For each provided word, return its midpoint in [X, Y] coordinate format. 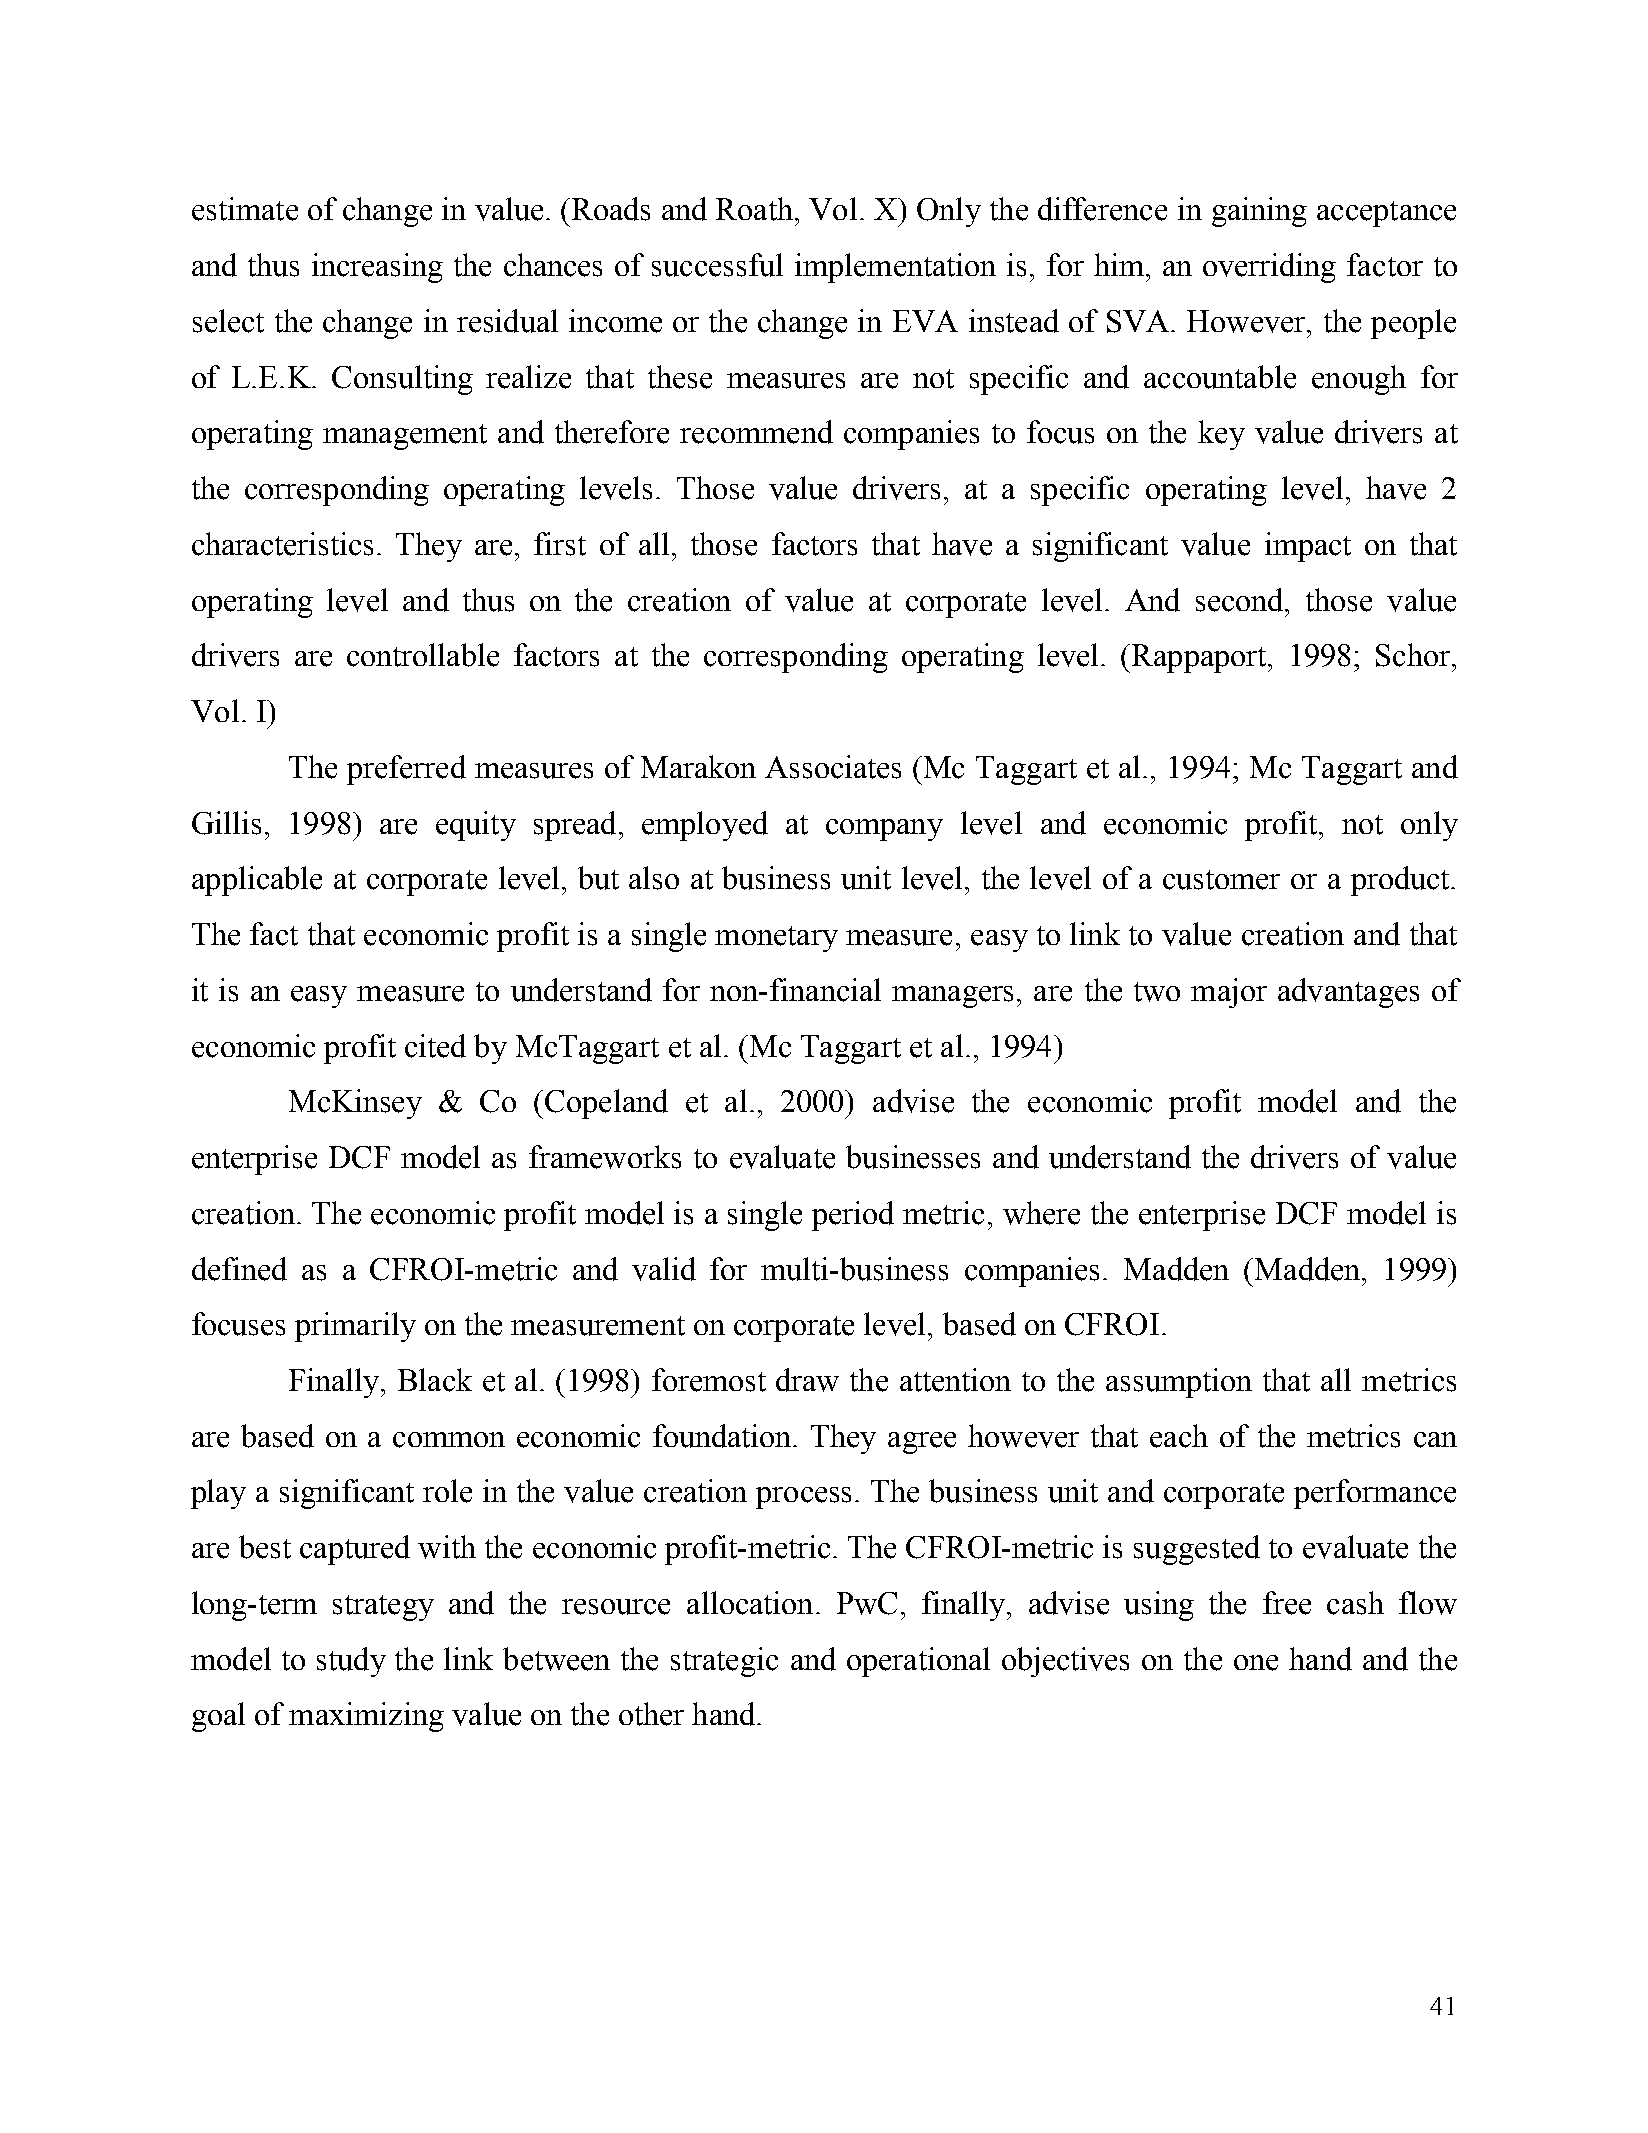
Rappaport [1200, 658]
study [351, 1662]
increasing [377, 268]
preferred [406, 770]
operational [918, 1662]
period [853, 1216]
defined [239, 1269]
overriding [1269, 268]
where [1041, 1213]
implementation [895, 268]
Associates [833, 767]
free [1287, 1603]
